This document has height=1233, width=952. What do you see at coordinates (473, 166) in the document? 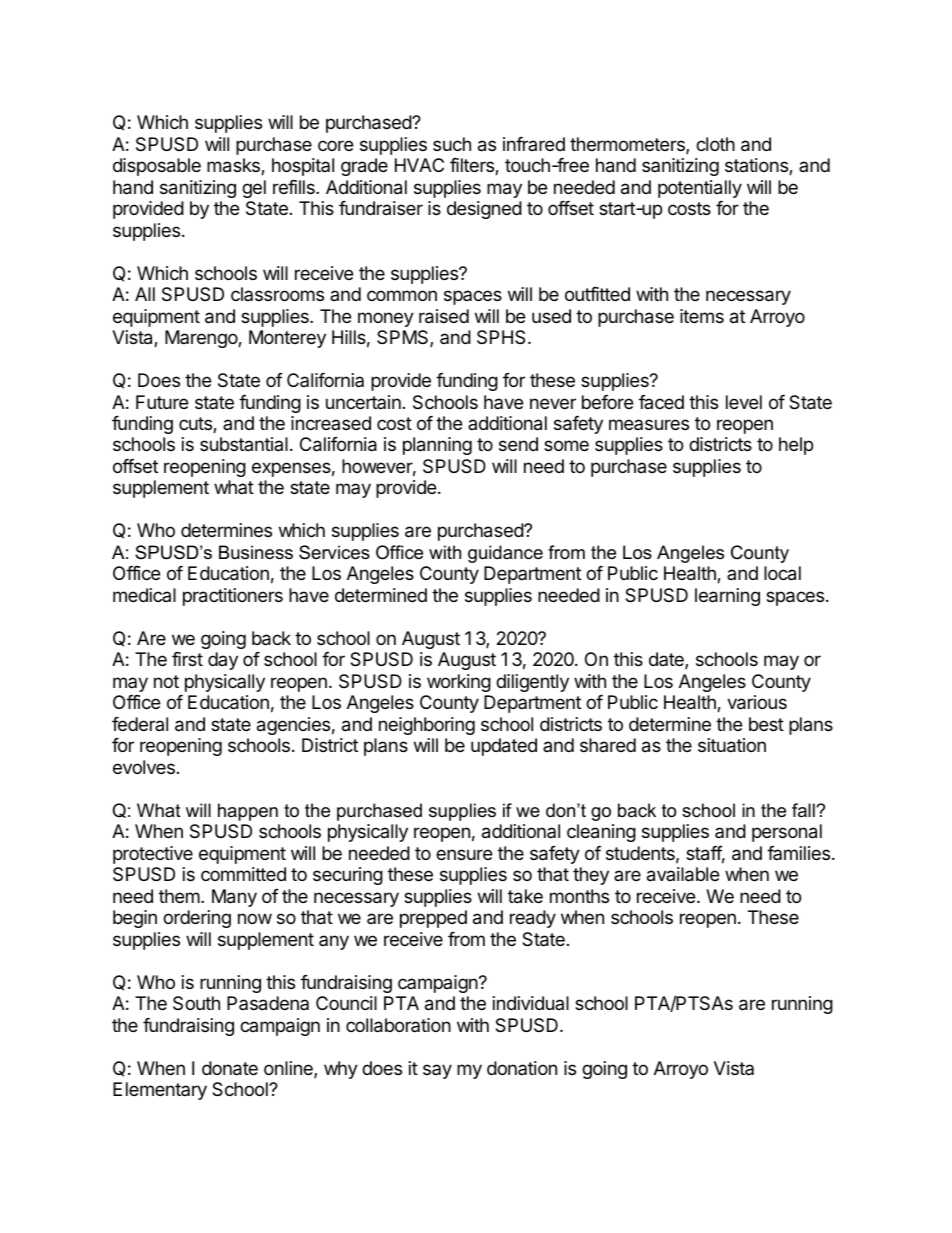
I see `filters` at bounding box center [473, 166].
